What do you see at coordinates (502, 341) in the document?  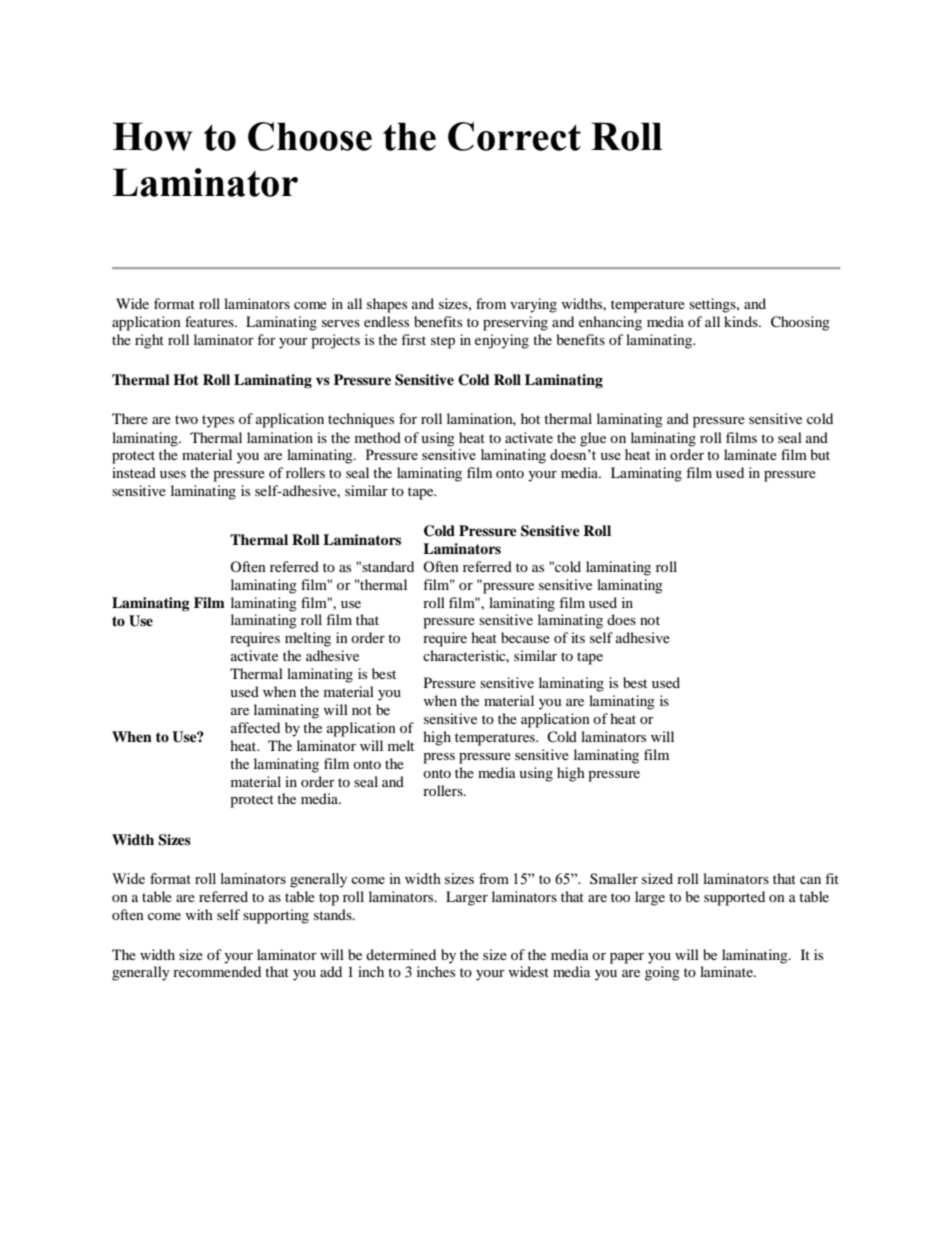 I see `enjoying` at bounding box center [502, 341].
